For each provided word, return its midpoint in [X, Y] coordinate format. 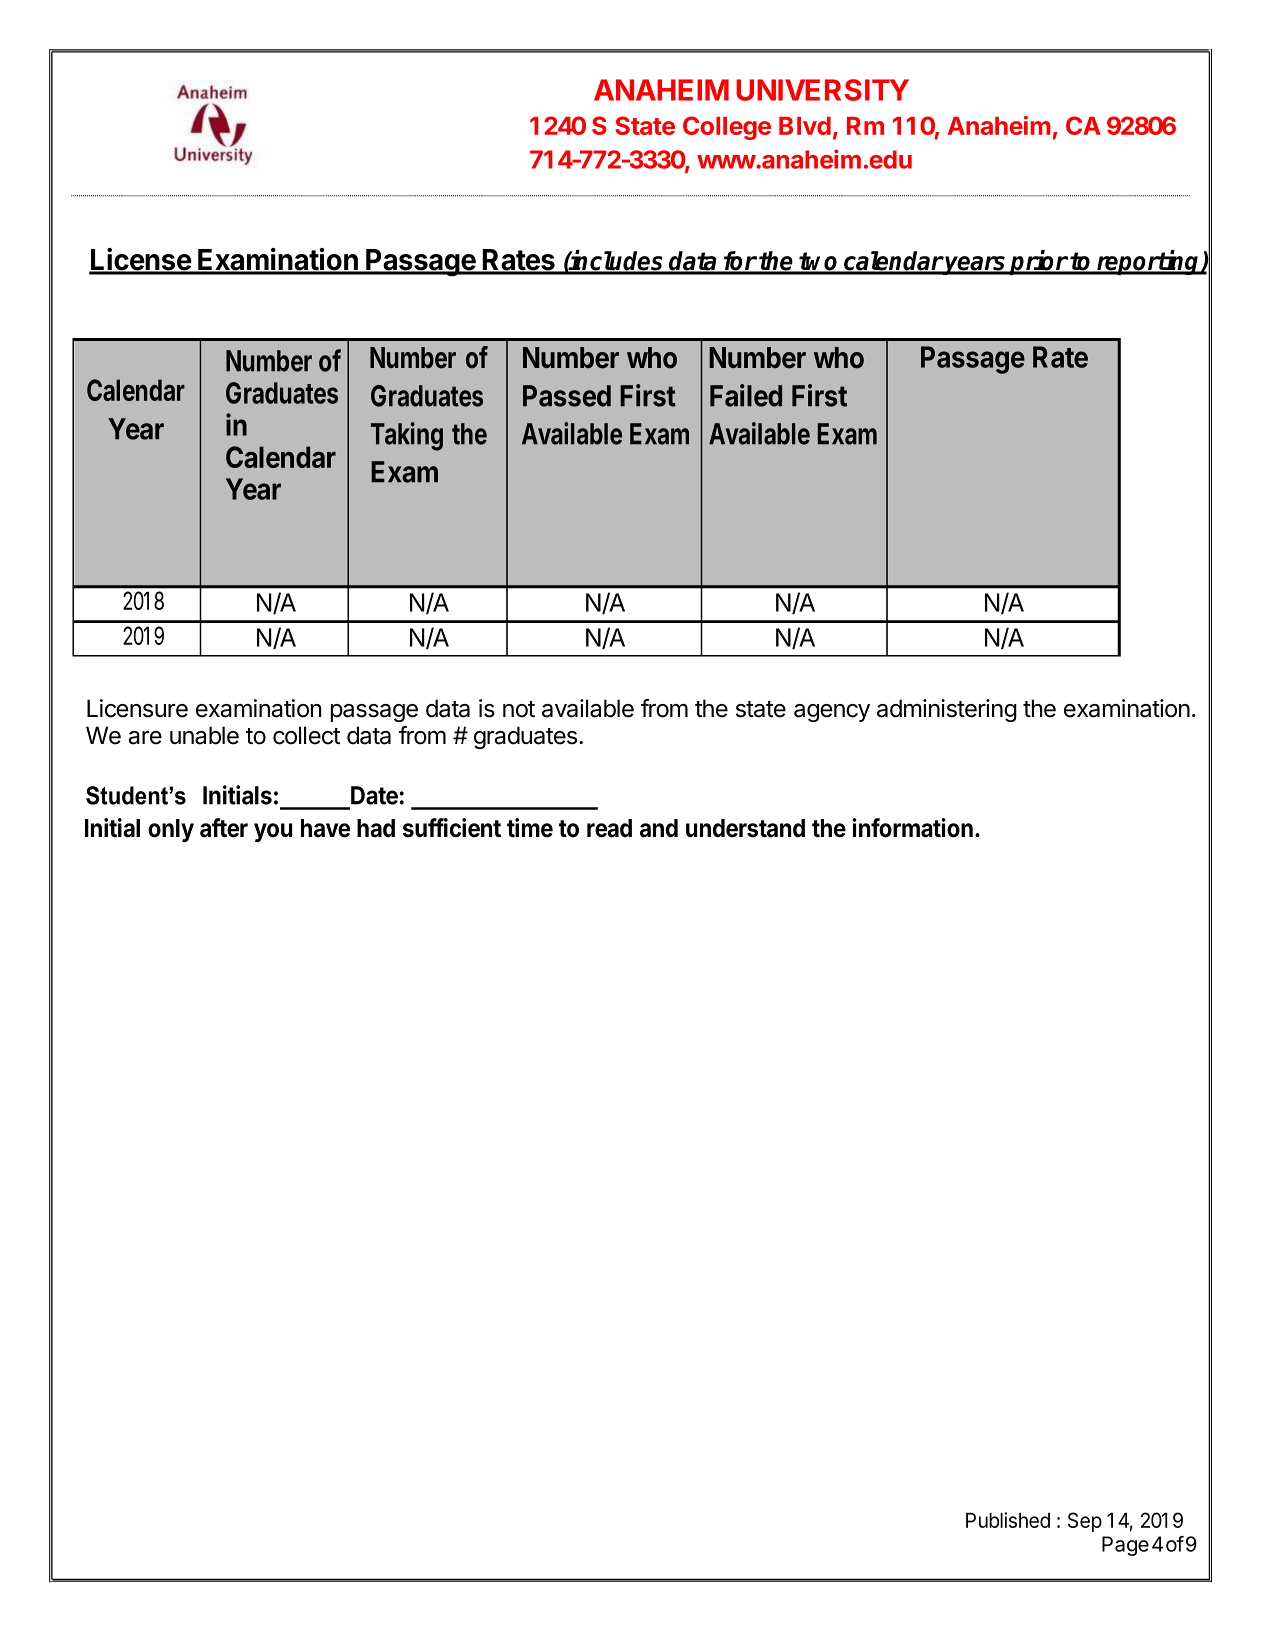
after [224, 828]
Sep [1085, 1522]
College [727, 128]
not [519, 709]
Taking [407, 436]
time [530, 828]
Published [1008, 1520]
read [609, 828]
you [273, 832]
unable [204, 735]
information [912, 828]
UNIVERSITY [822, 90]
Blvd [805, 126]
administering [947, 710]
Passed [567, 396]
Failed [746, 395]
